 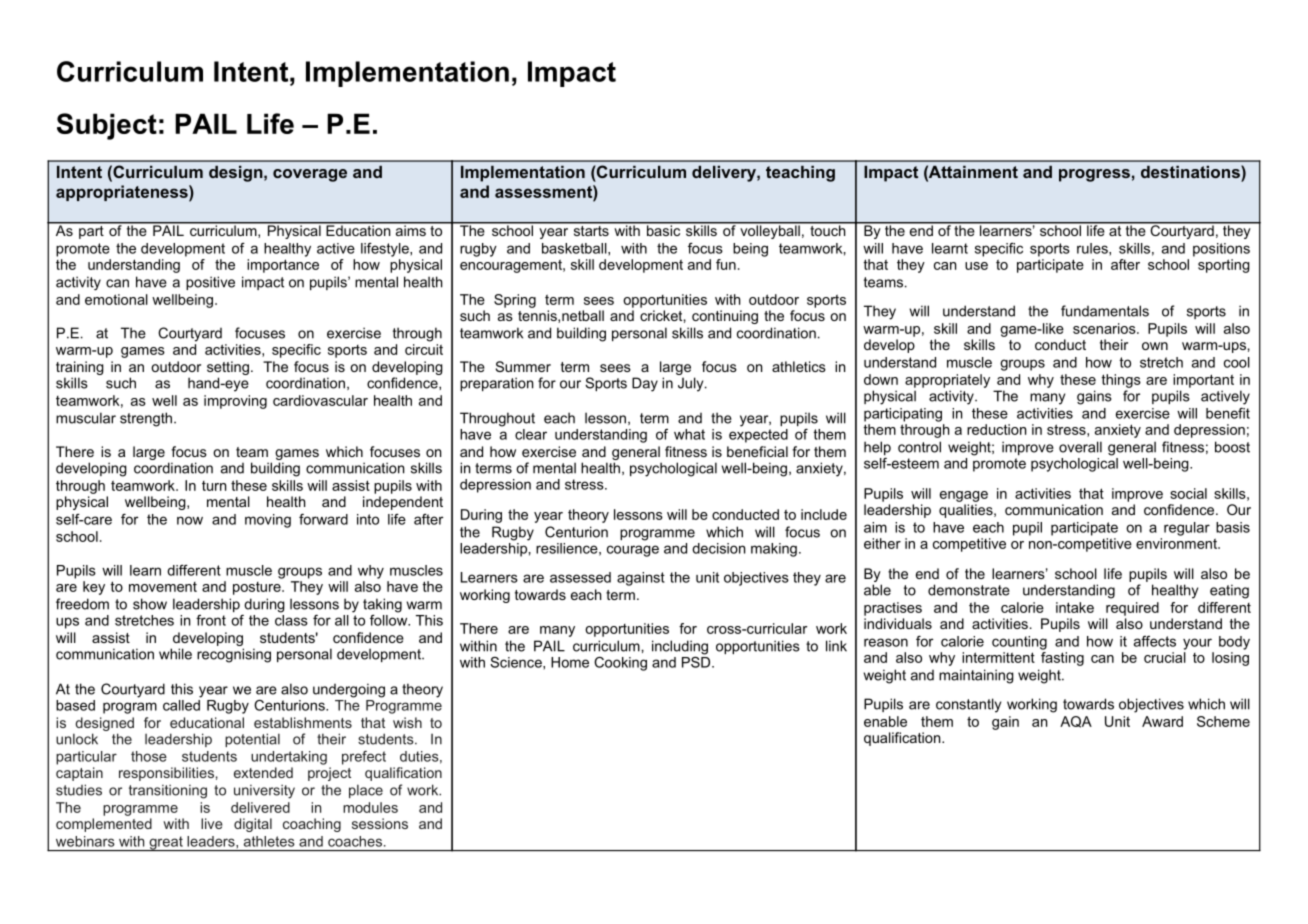 I want to click on progress, so click(x=1094, y=175).
